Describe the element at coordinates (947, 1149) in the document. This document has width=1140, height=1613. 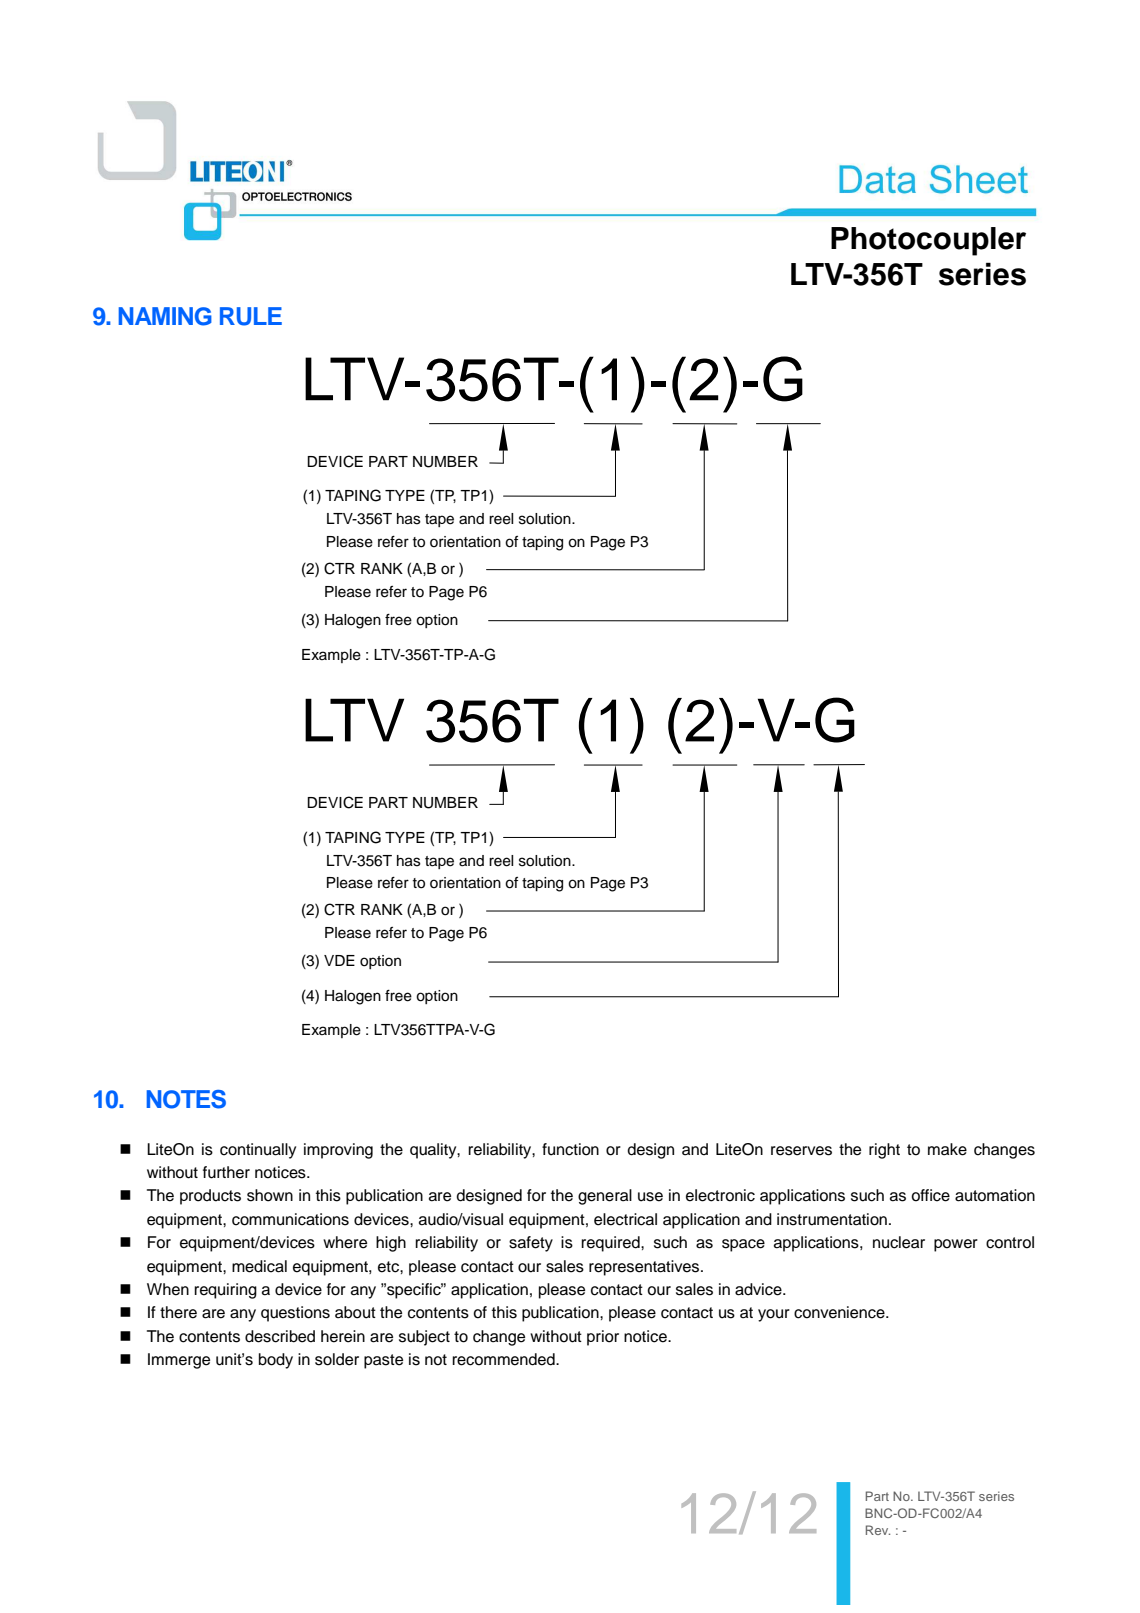
I see `make` at that location.
